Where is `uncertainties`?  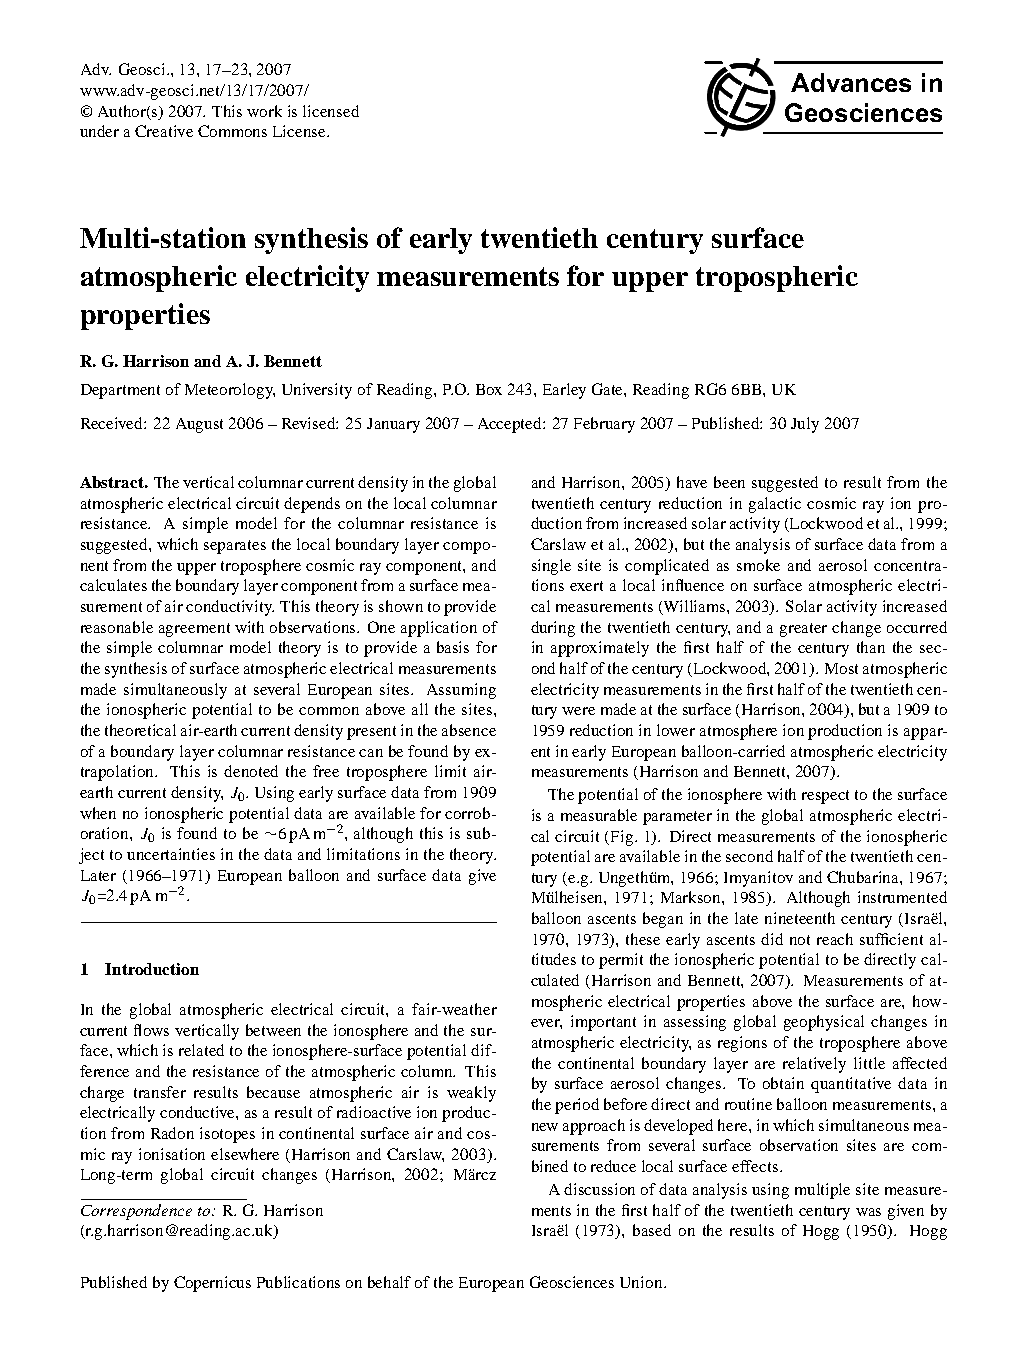 uncertainties is located at coordinates (171, 854).
